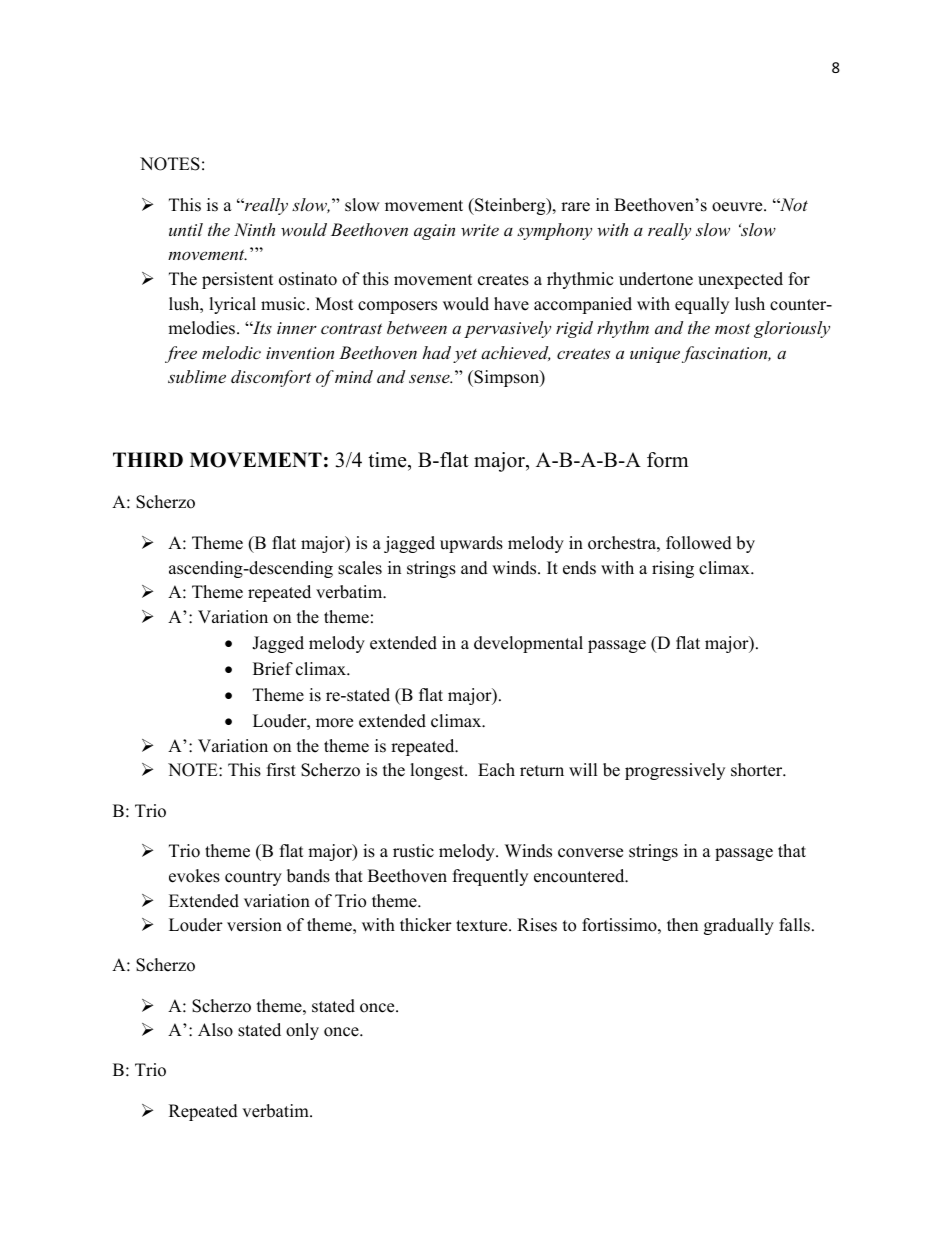  Describe the element at coordinates (668, 460) in the screenshot. I see `form` at that location.
